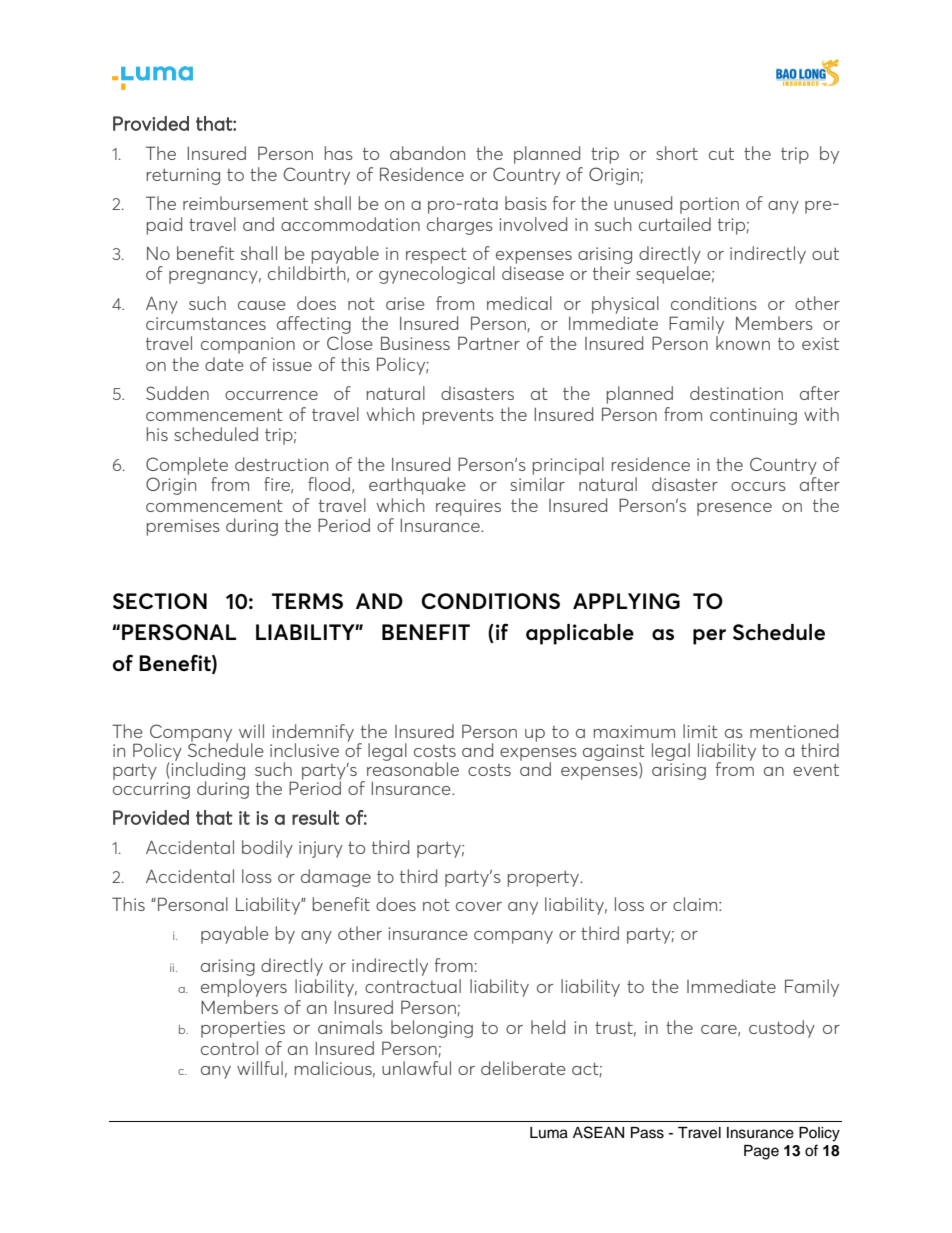 This screenshot has width=952, height=1233. I want to click on cut, so click(721, 154).
